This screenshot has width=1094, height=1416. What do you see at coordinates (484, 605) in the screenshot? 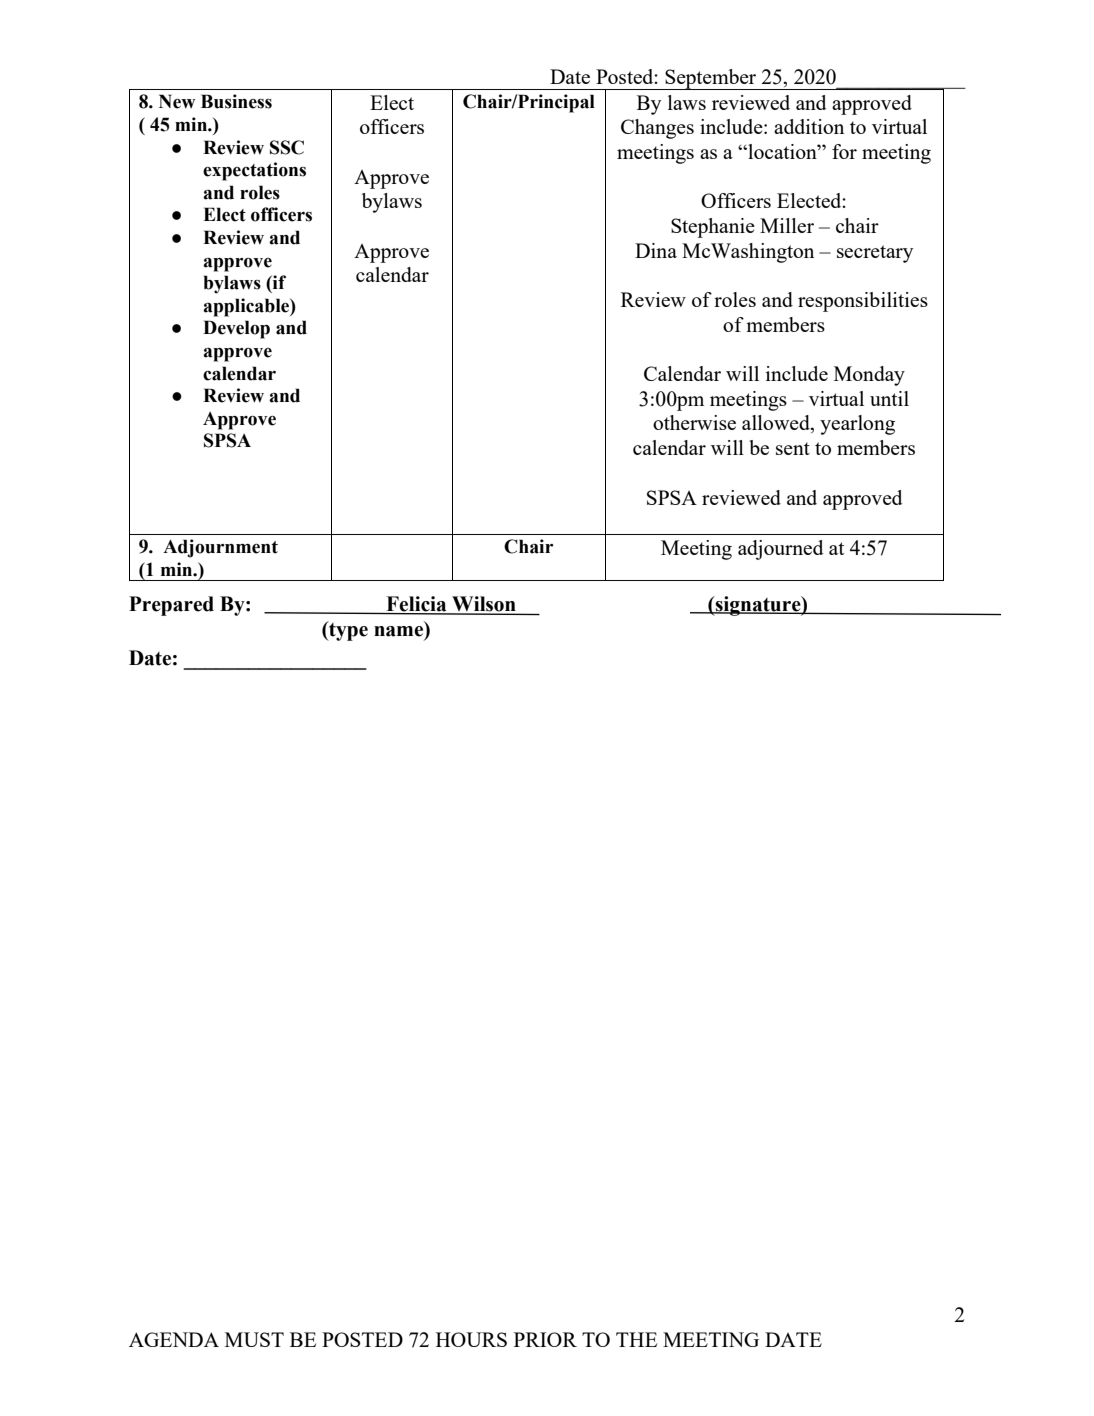
I see `Wilson` at bounding box center [484, 605].
